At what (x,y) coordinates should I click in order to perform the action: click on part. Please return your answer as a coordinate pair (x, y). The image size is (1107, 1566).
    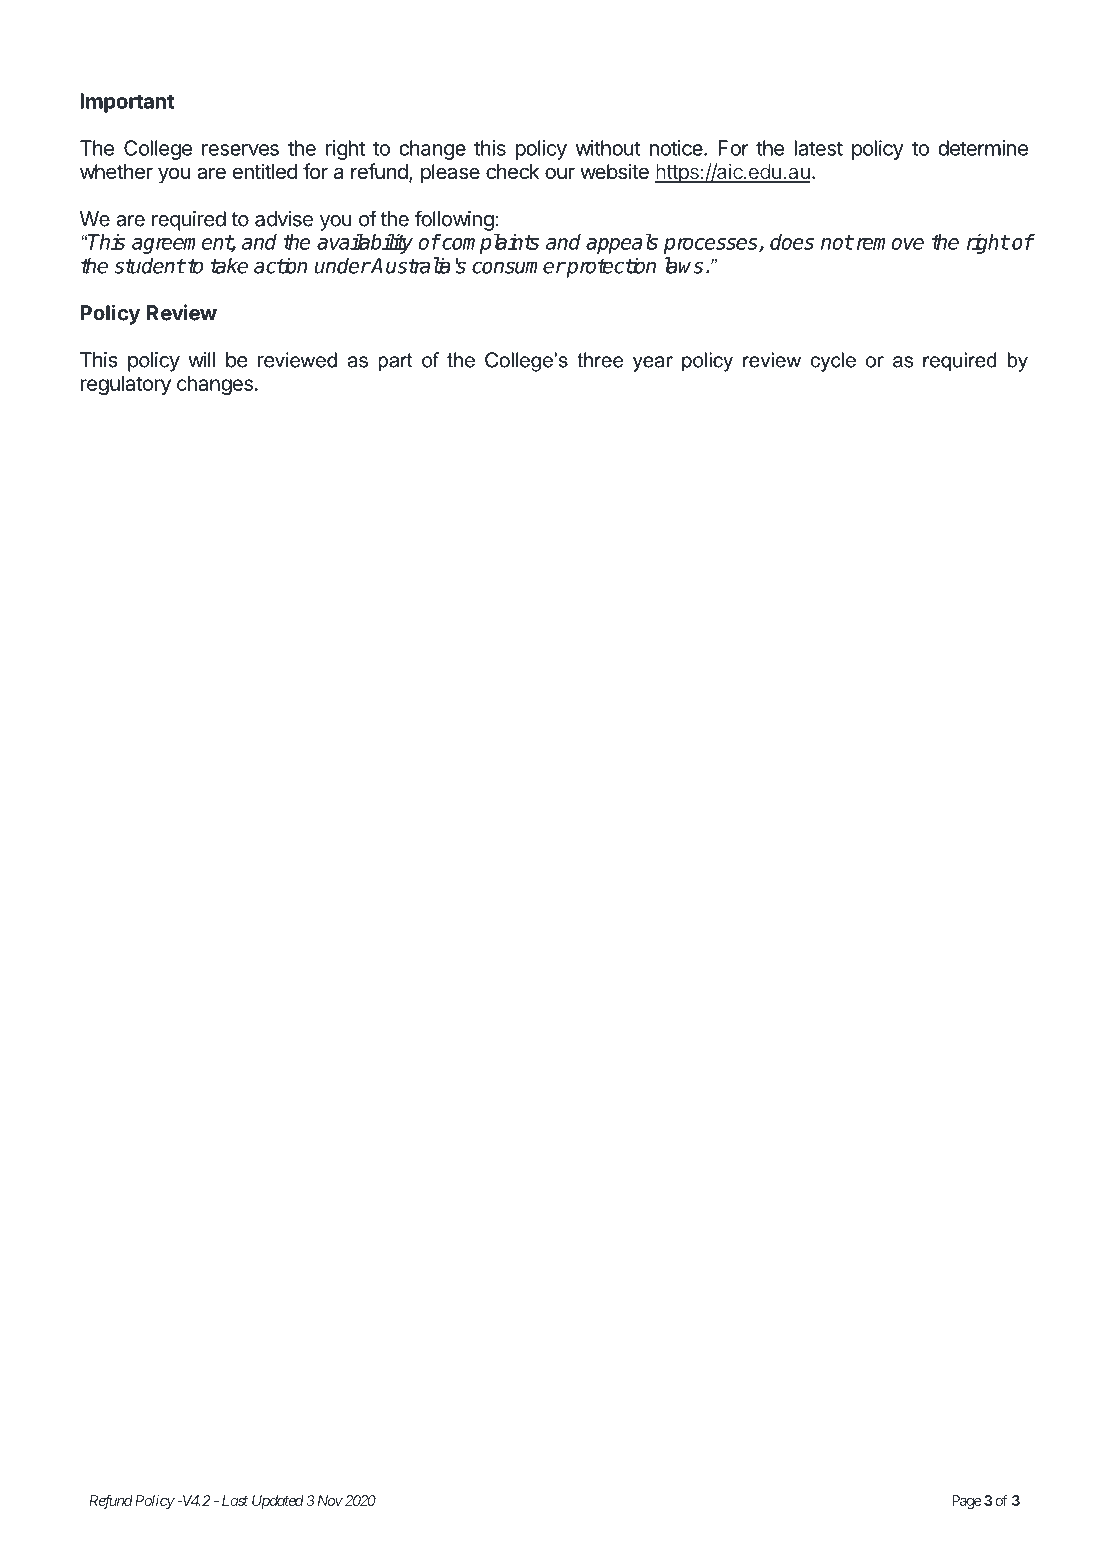
    Looking at the image, I should click on (395, 362).
